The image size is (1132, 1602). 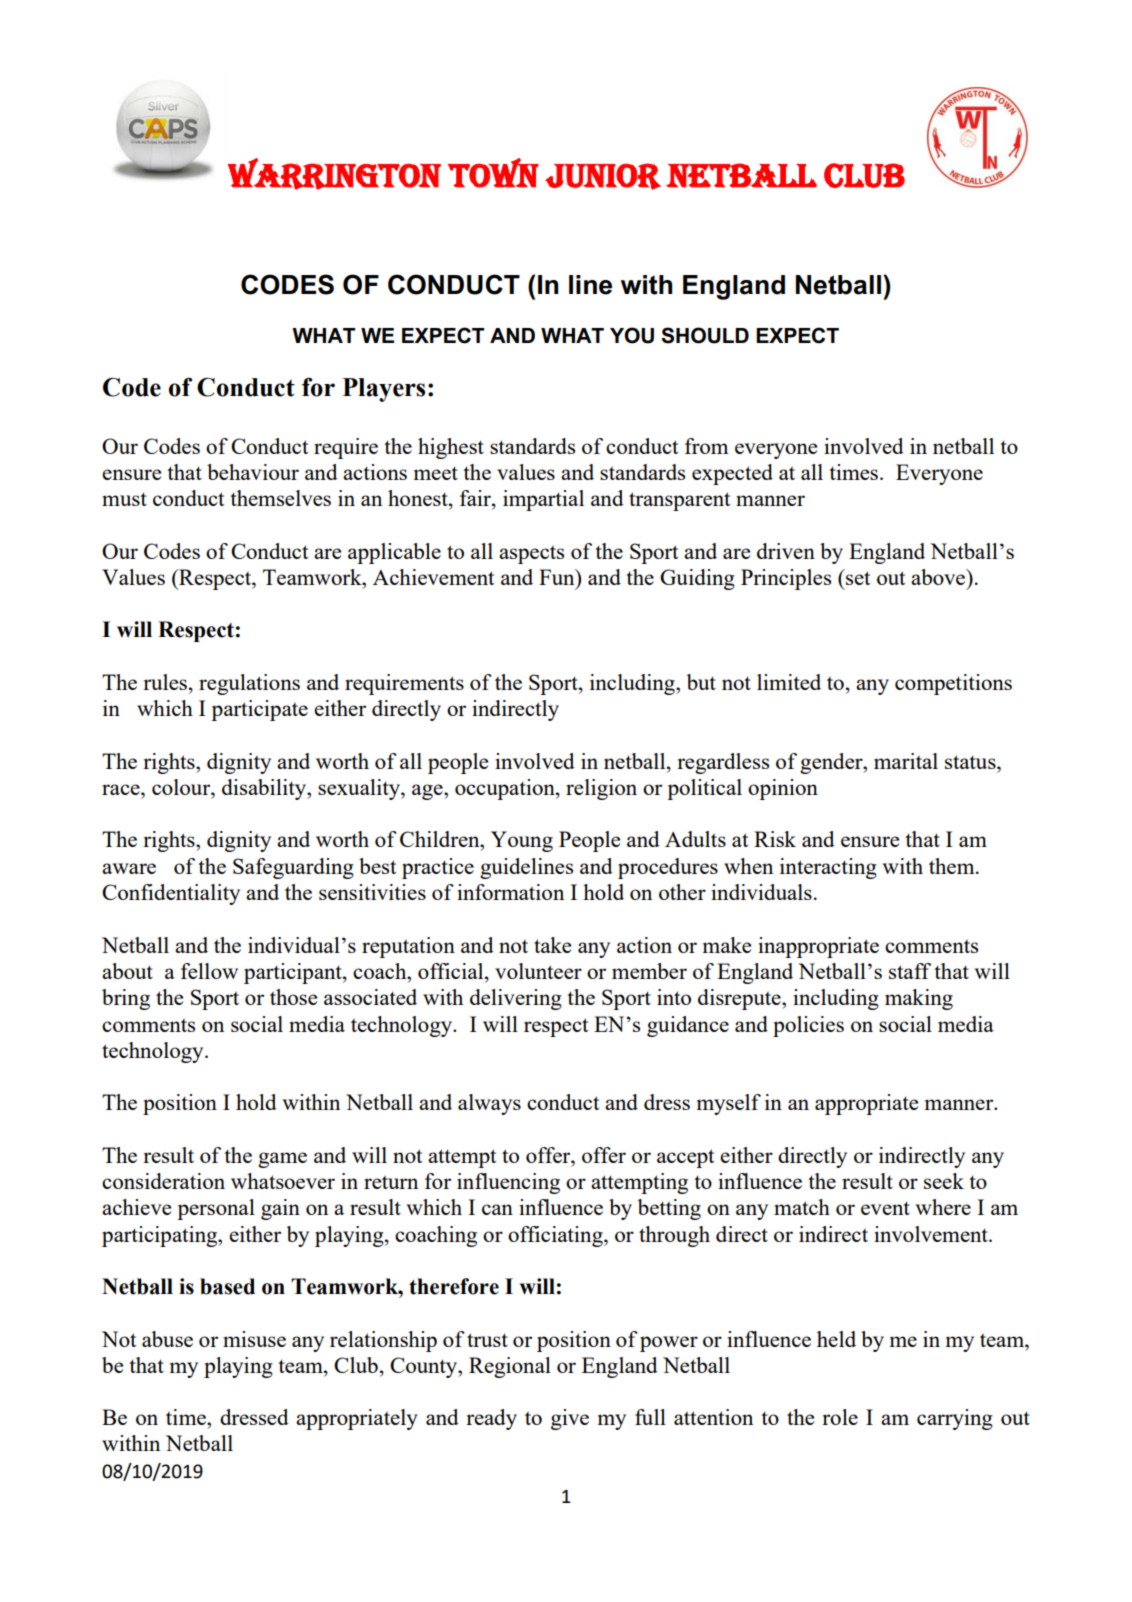 What do you see at coordinates (254, 1339) in the page?
I see `misuse` at bounding box center [254, 1339].
